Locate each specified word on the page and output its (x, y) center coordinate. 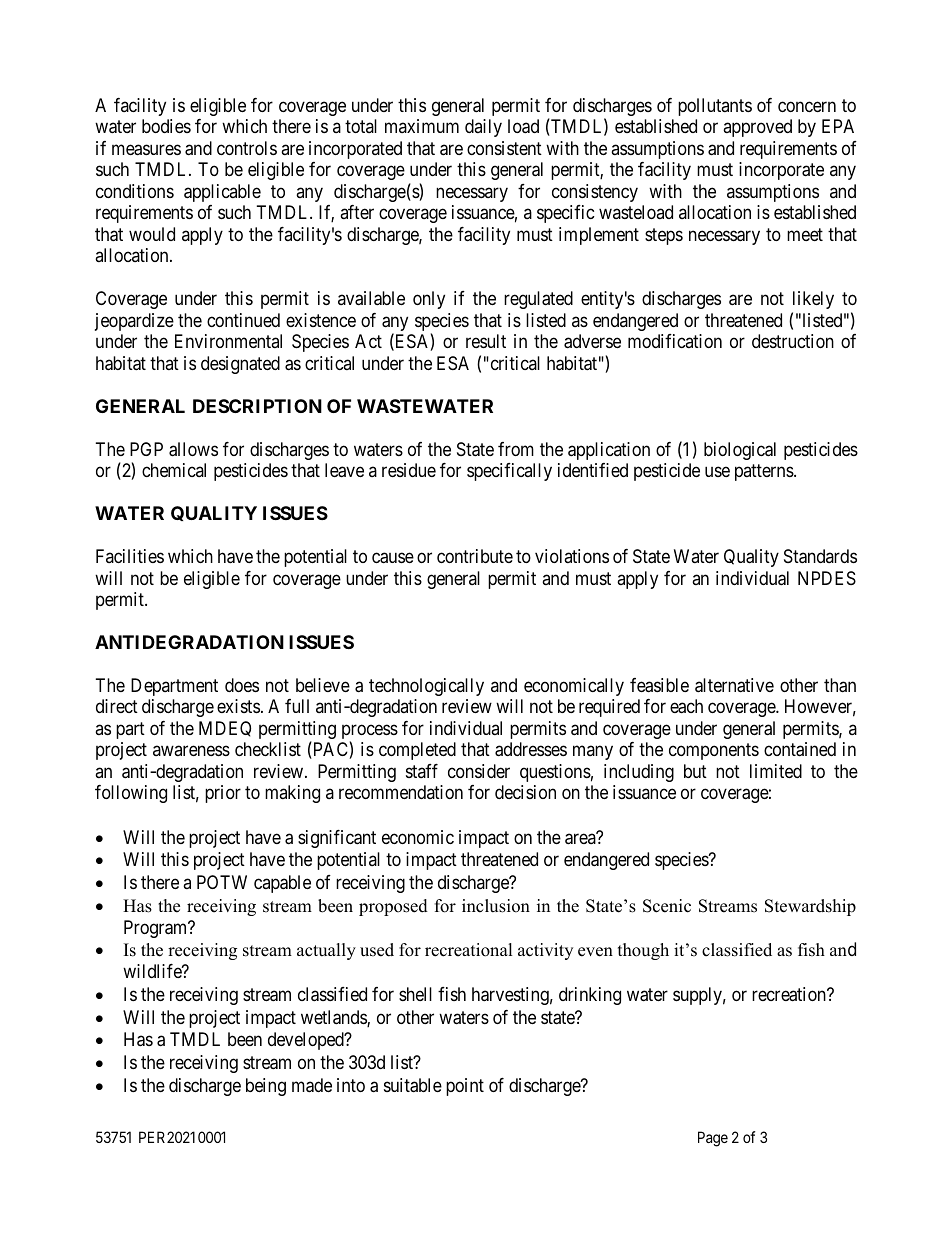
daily (483, 128)
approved (757, 128)
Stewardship (810, 907)
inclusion (496, 906)
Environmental (228, 341)
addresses (531, 749)
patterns (765, 472)
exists (238, 706)
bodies (166, 126)
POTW (222, 882)
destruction (793, 341)
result (486, 341)
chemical (174, 470)
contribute (475, 556)
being (266, 1087)
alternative (734, 685)
